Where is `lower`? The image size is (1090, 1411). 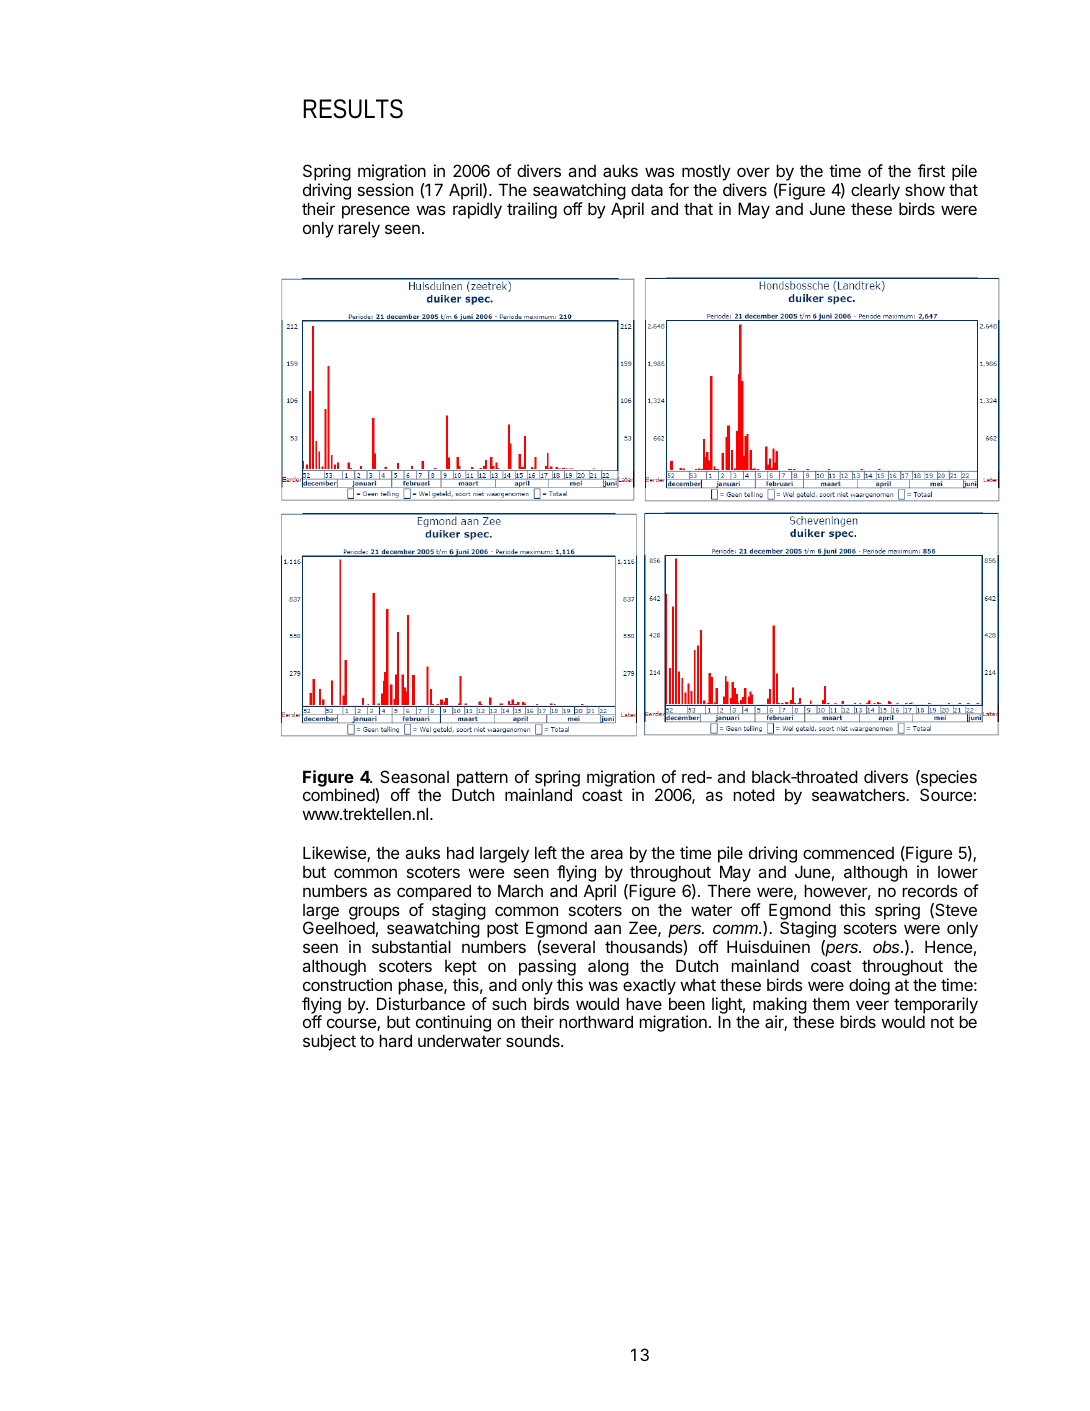 lower is located at coordinates (958, 872).
